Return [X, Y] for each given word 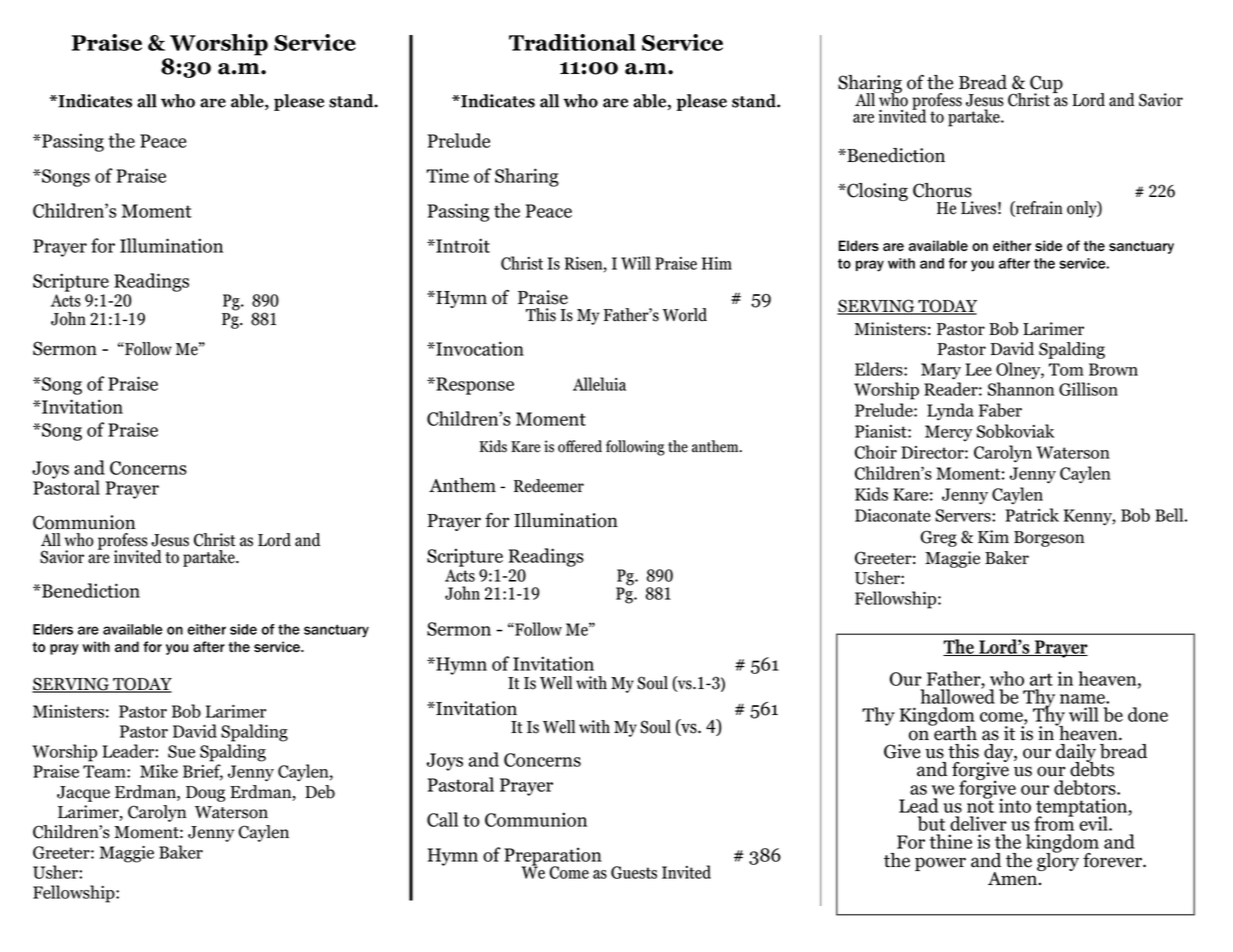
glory [1058, 860]
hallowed [957, 695]
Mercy [948, 433]
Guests [634, 872]
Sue [181, 751]
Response [474, 386]
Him [717, 263]
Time [447, 175]
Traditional [572, 42]
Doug [205, 794]
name [1083, 699]
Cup [1046, 85]
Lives [978, 208]
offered [580, 446]
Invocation [479, 348]
